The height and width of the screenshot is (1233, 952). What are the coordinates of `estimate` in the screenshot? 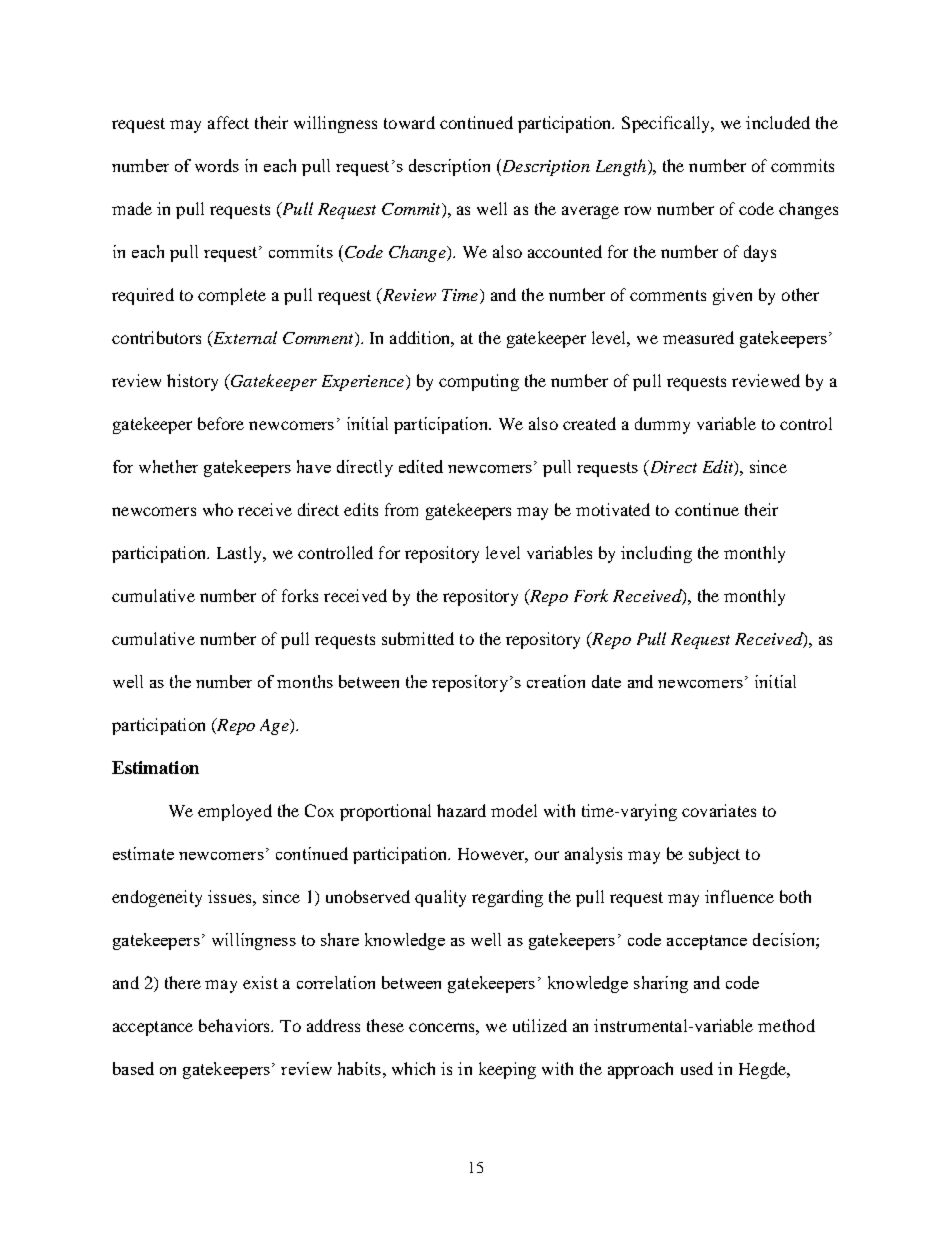 It's located at (143, 853).
